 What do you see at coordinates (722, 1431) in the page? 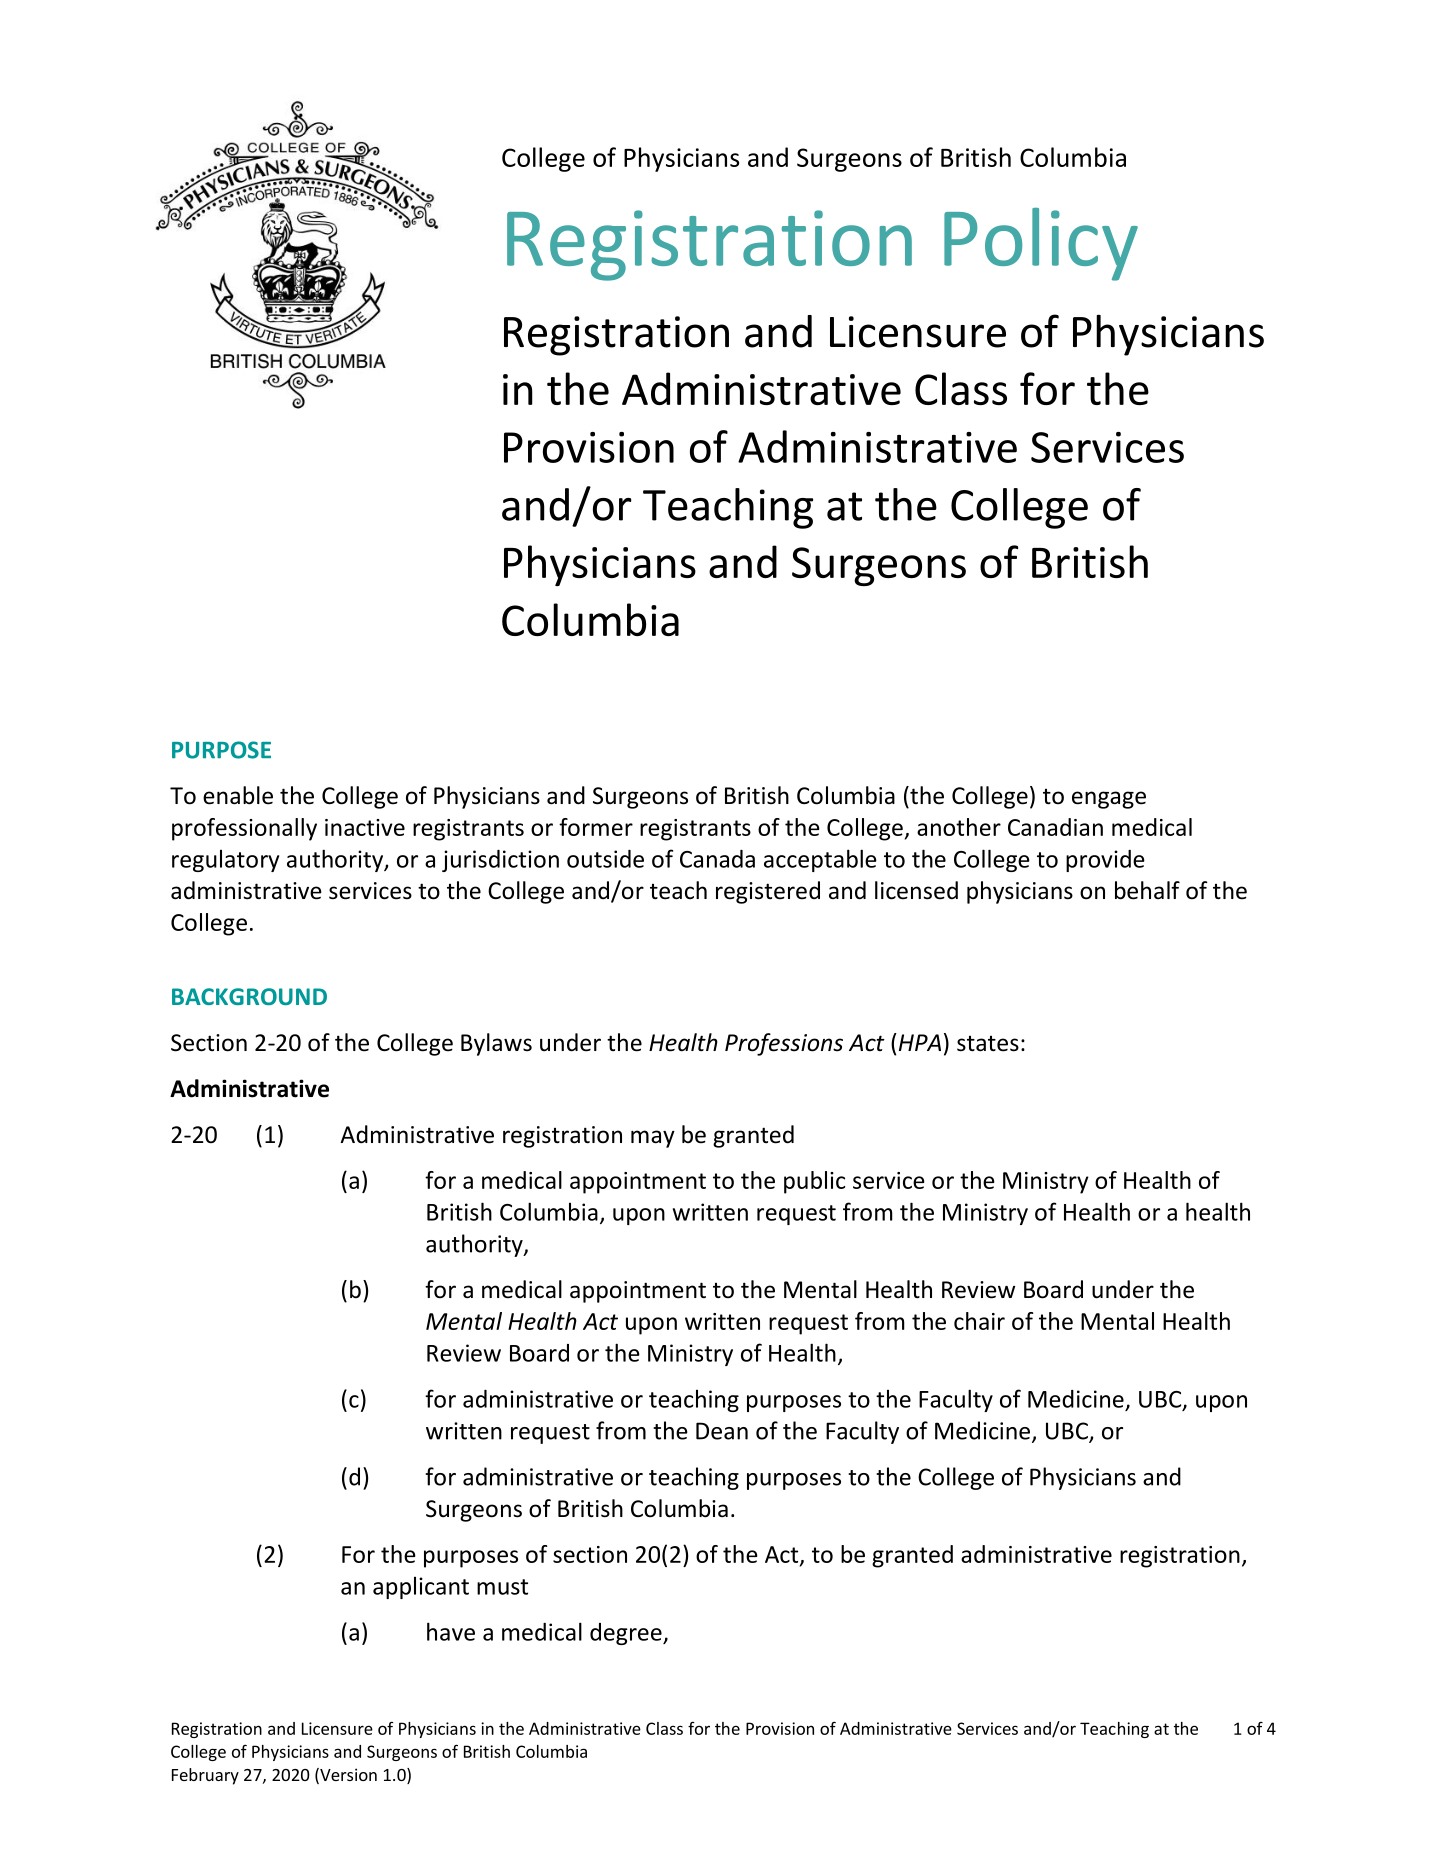
I see `Dean` at bounding box center [722, 1431].
